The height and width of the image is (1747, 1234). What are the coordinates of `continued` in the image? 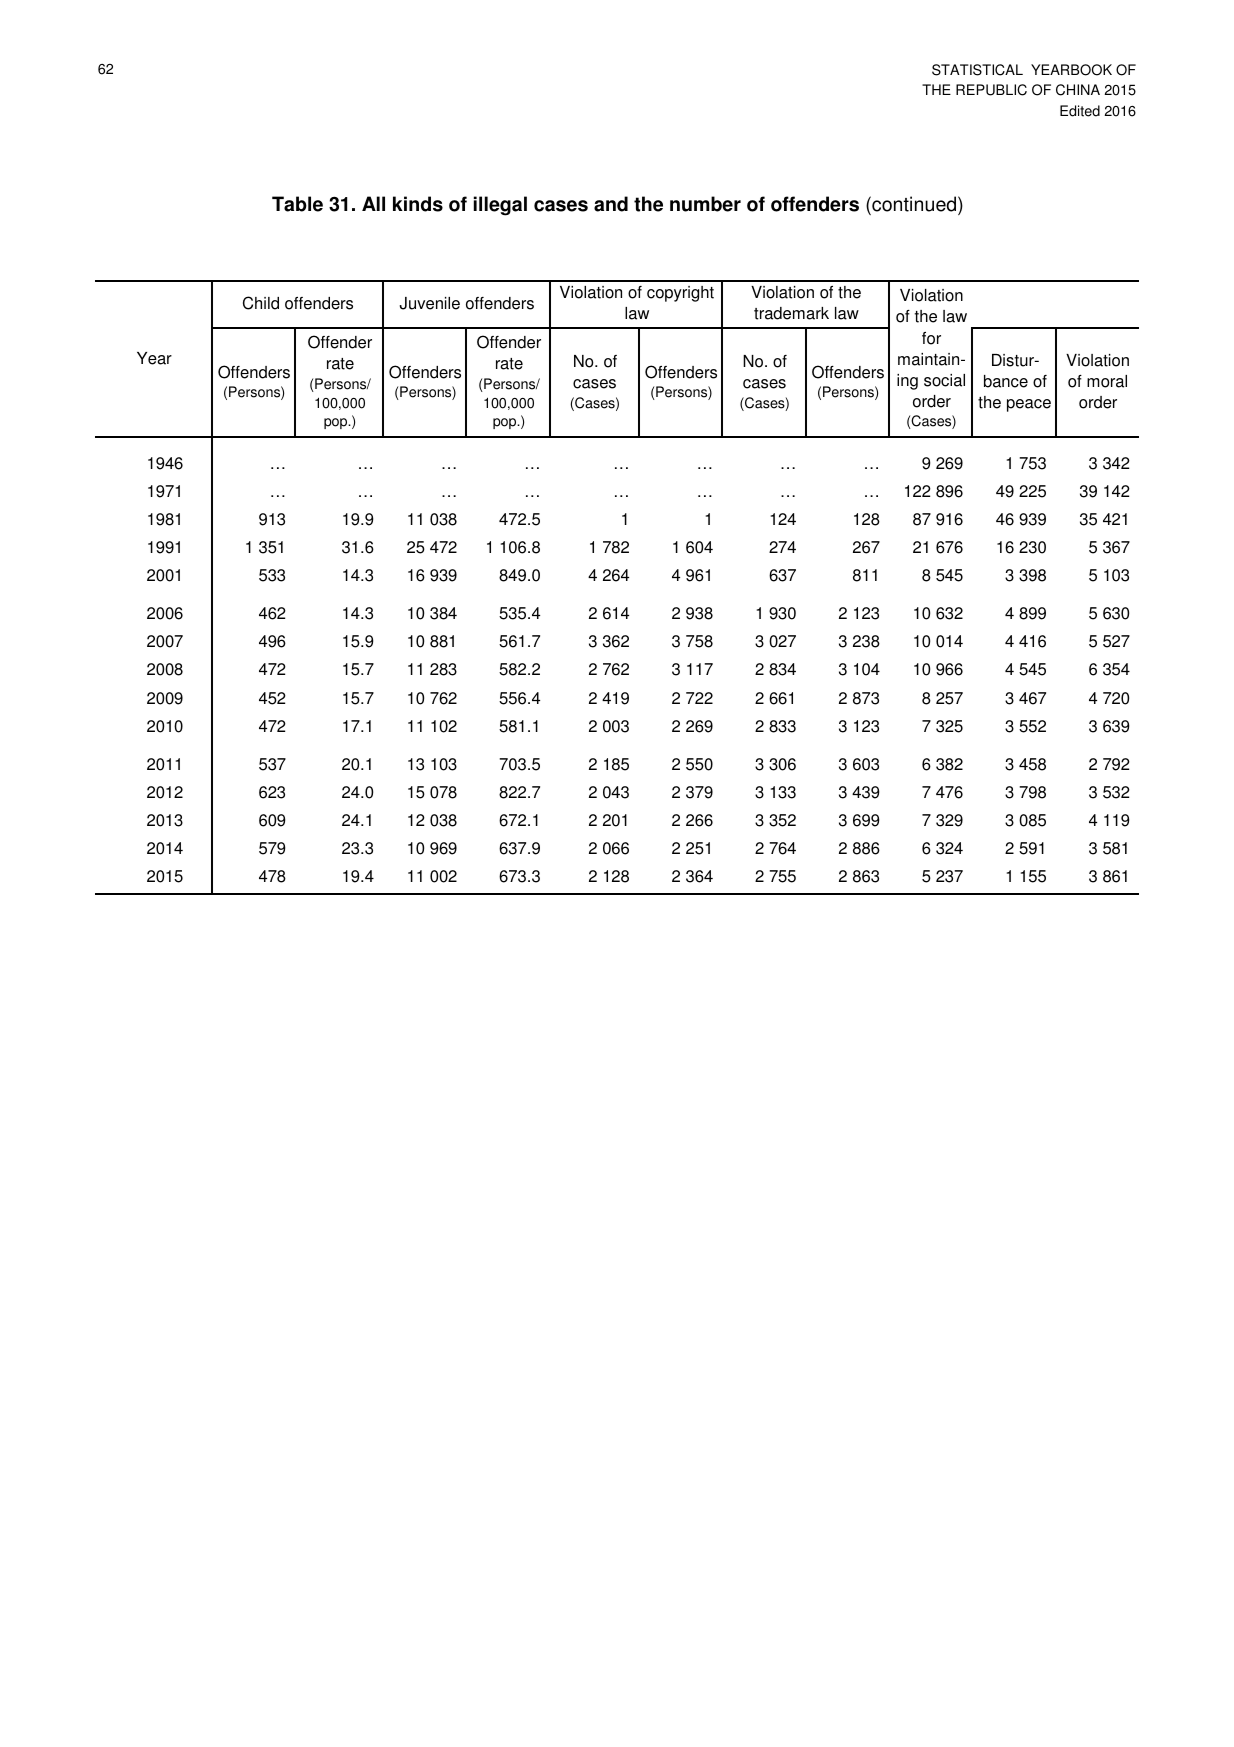 It's located at (914, 204).
